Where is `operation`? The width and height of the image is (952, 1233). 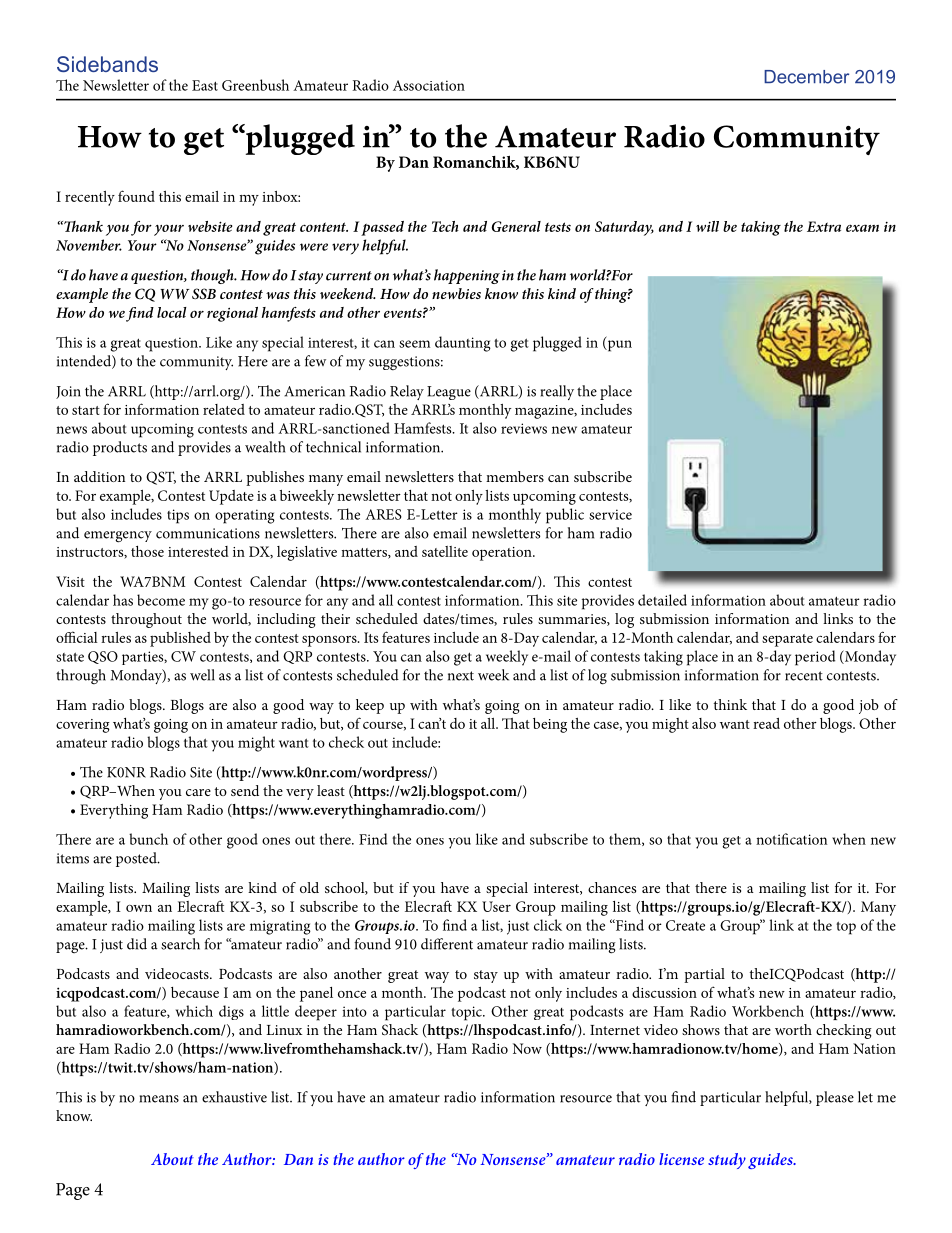
operation is located at coordinates (503, 554).
